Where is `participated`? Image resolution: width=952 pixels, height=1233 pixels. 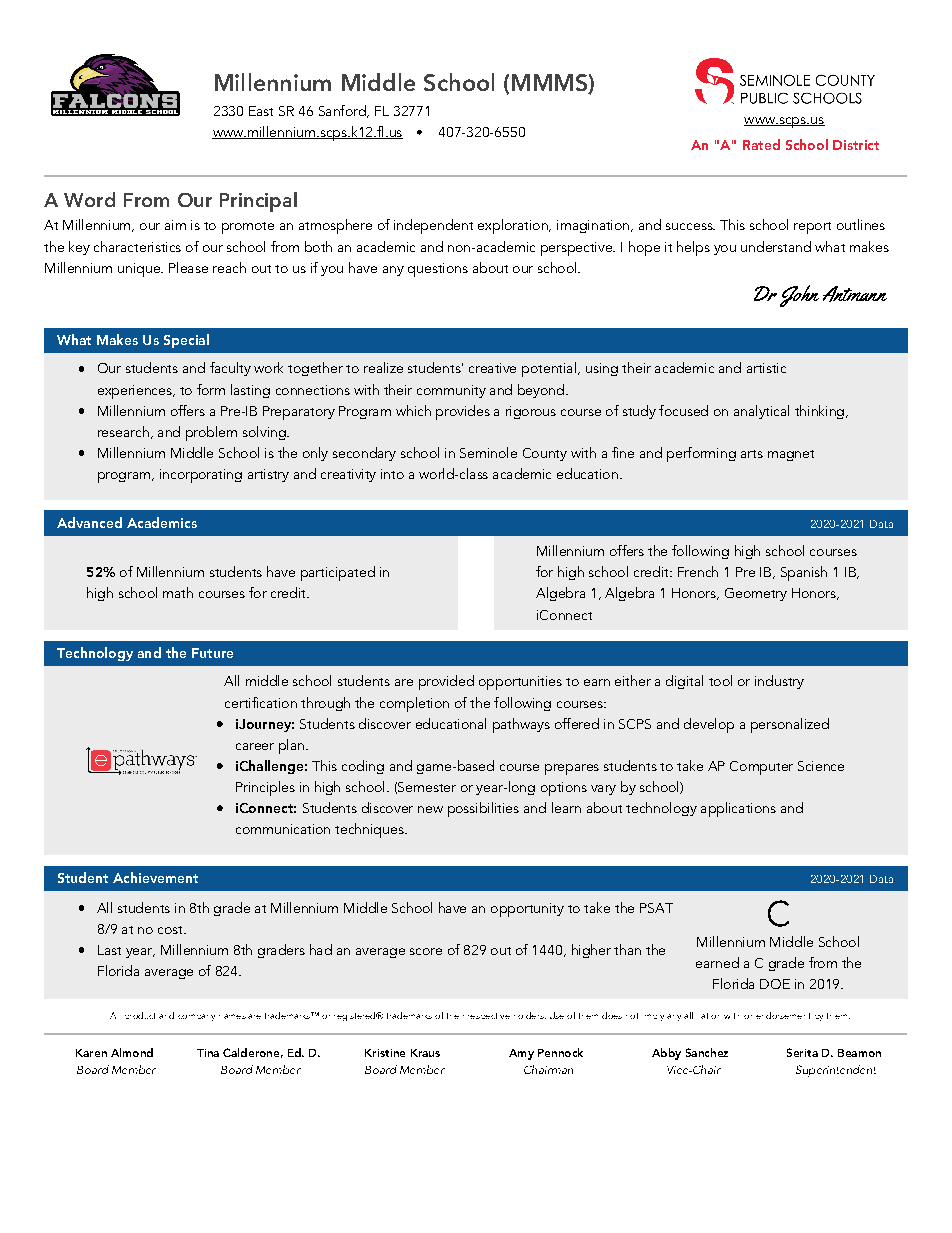
participated is located at coordinates (338, 573).
